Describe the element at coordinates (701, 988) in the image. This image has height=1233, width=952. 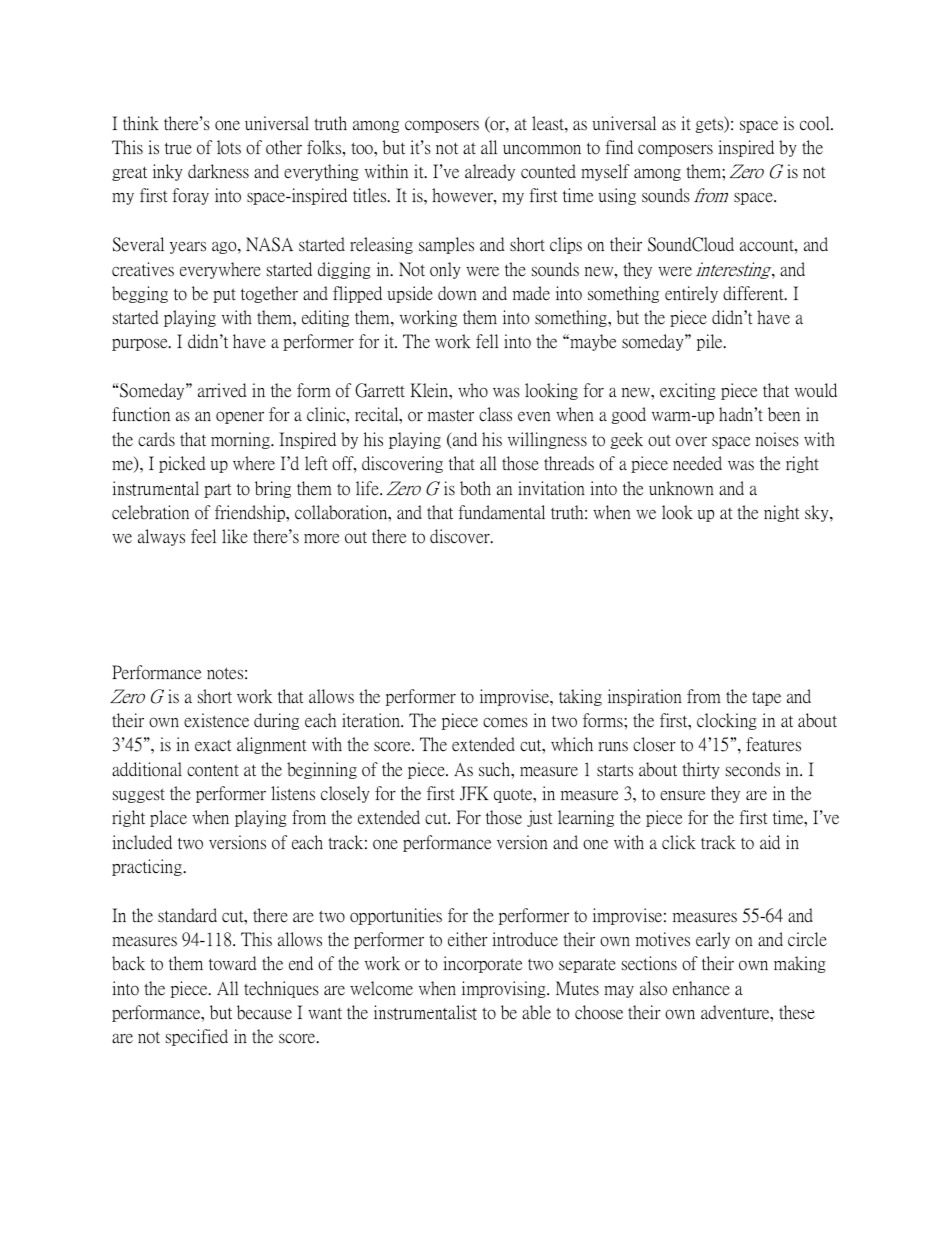
I see `enhance` at that location.
